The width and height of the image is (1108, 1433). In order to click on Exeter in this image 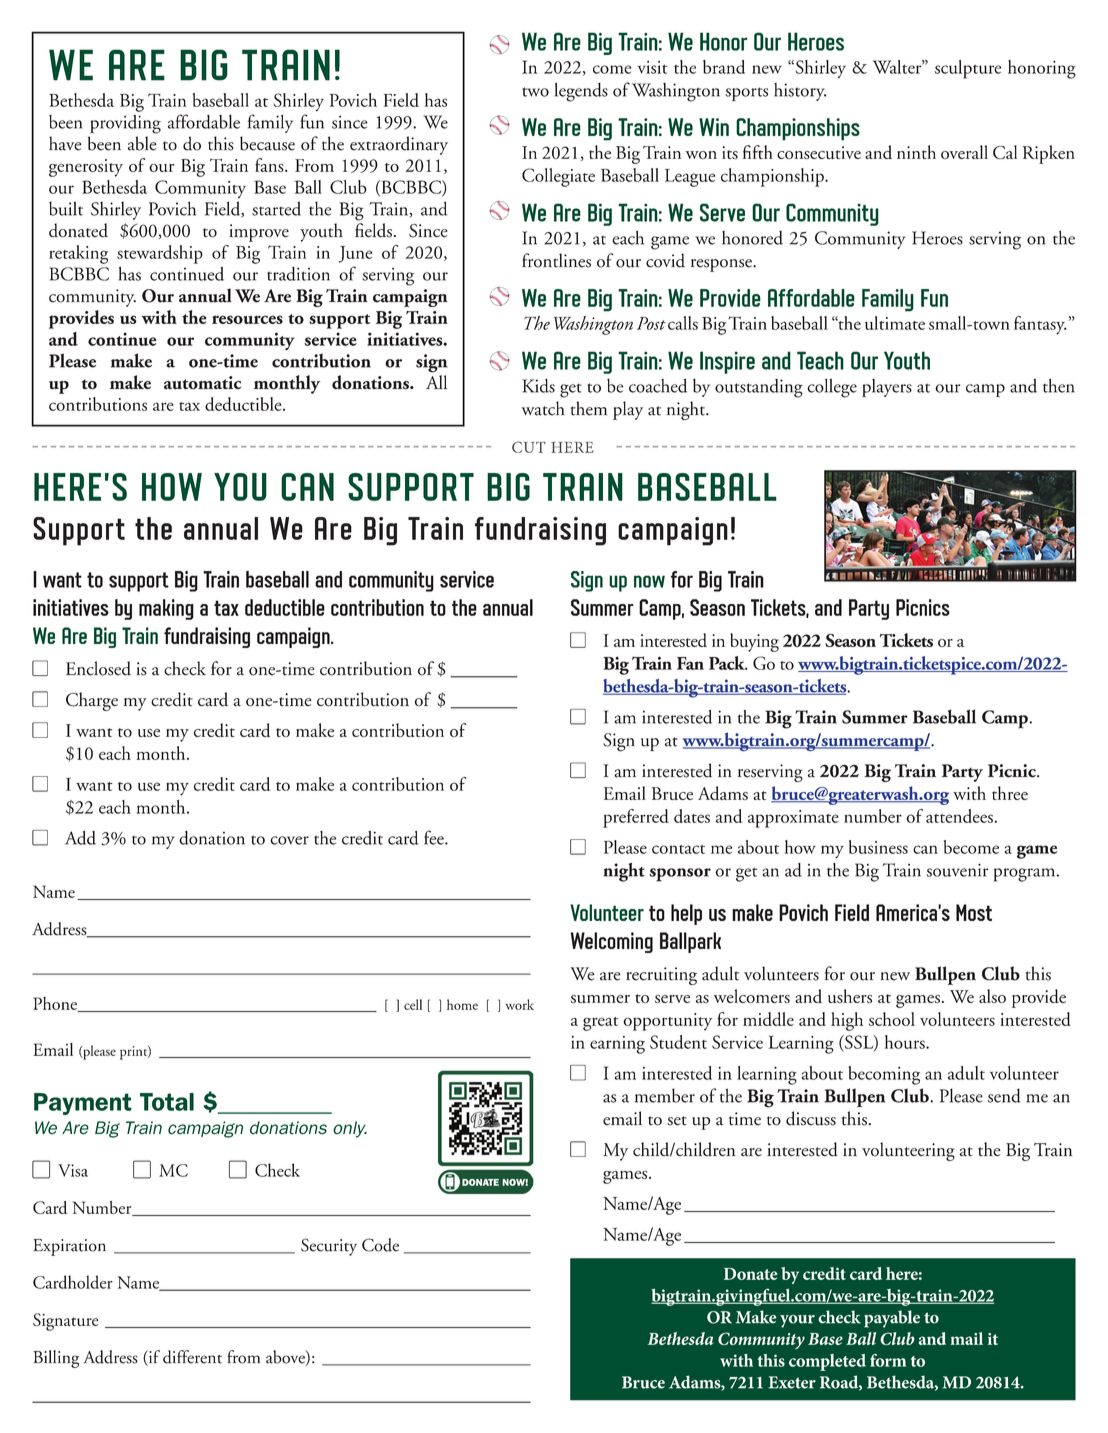, I will do `click(792, 1382)`.
